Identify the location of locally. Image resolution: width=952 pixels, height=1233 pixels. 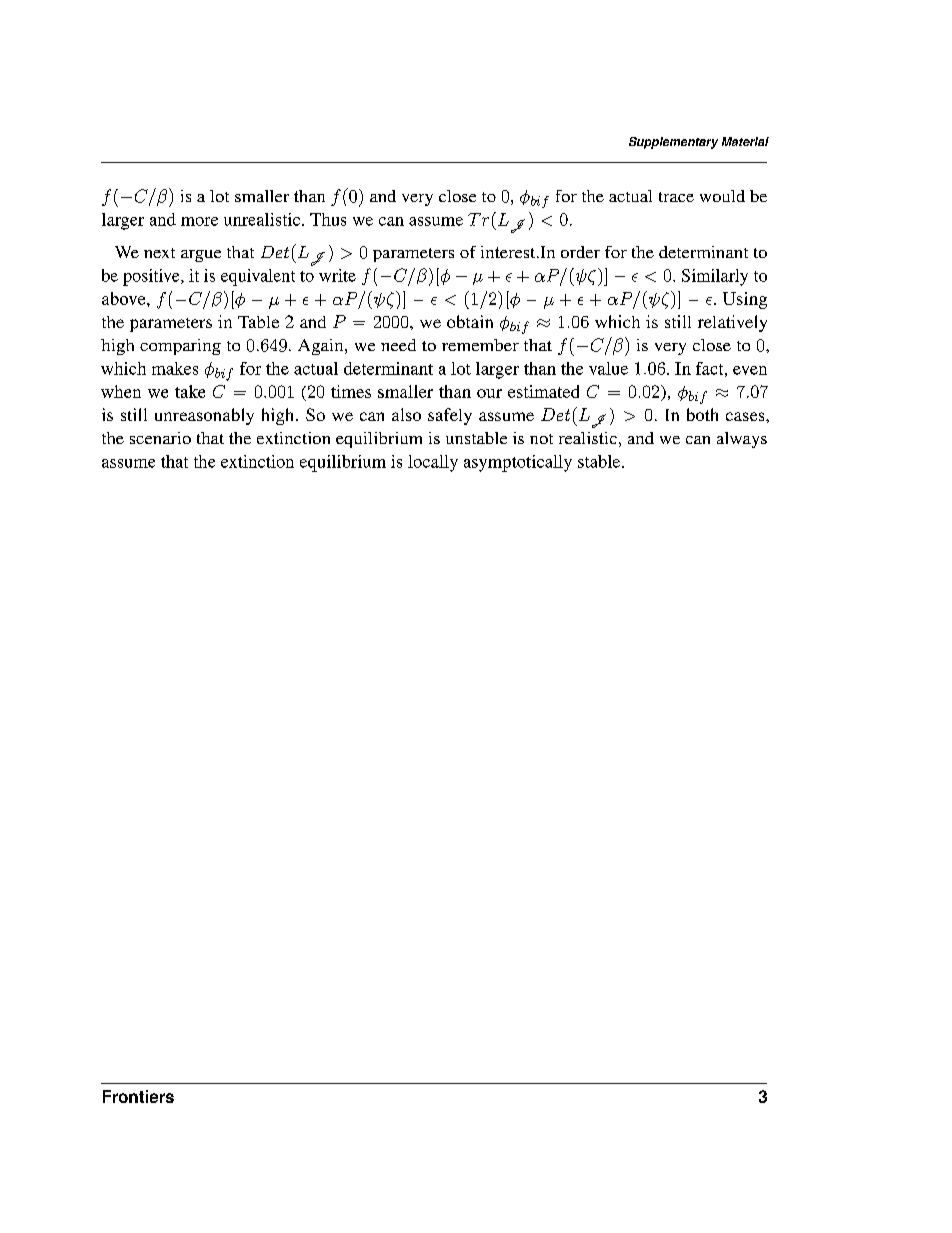
(433, 463).
